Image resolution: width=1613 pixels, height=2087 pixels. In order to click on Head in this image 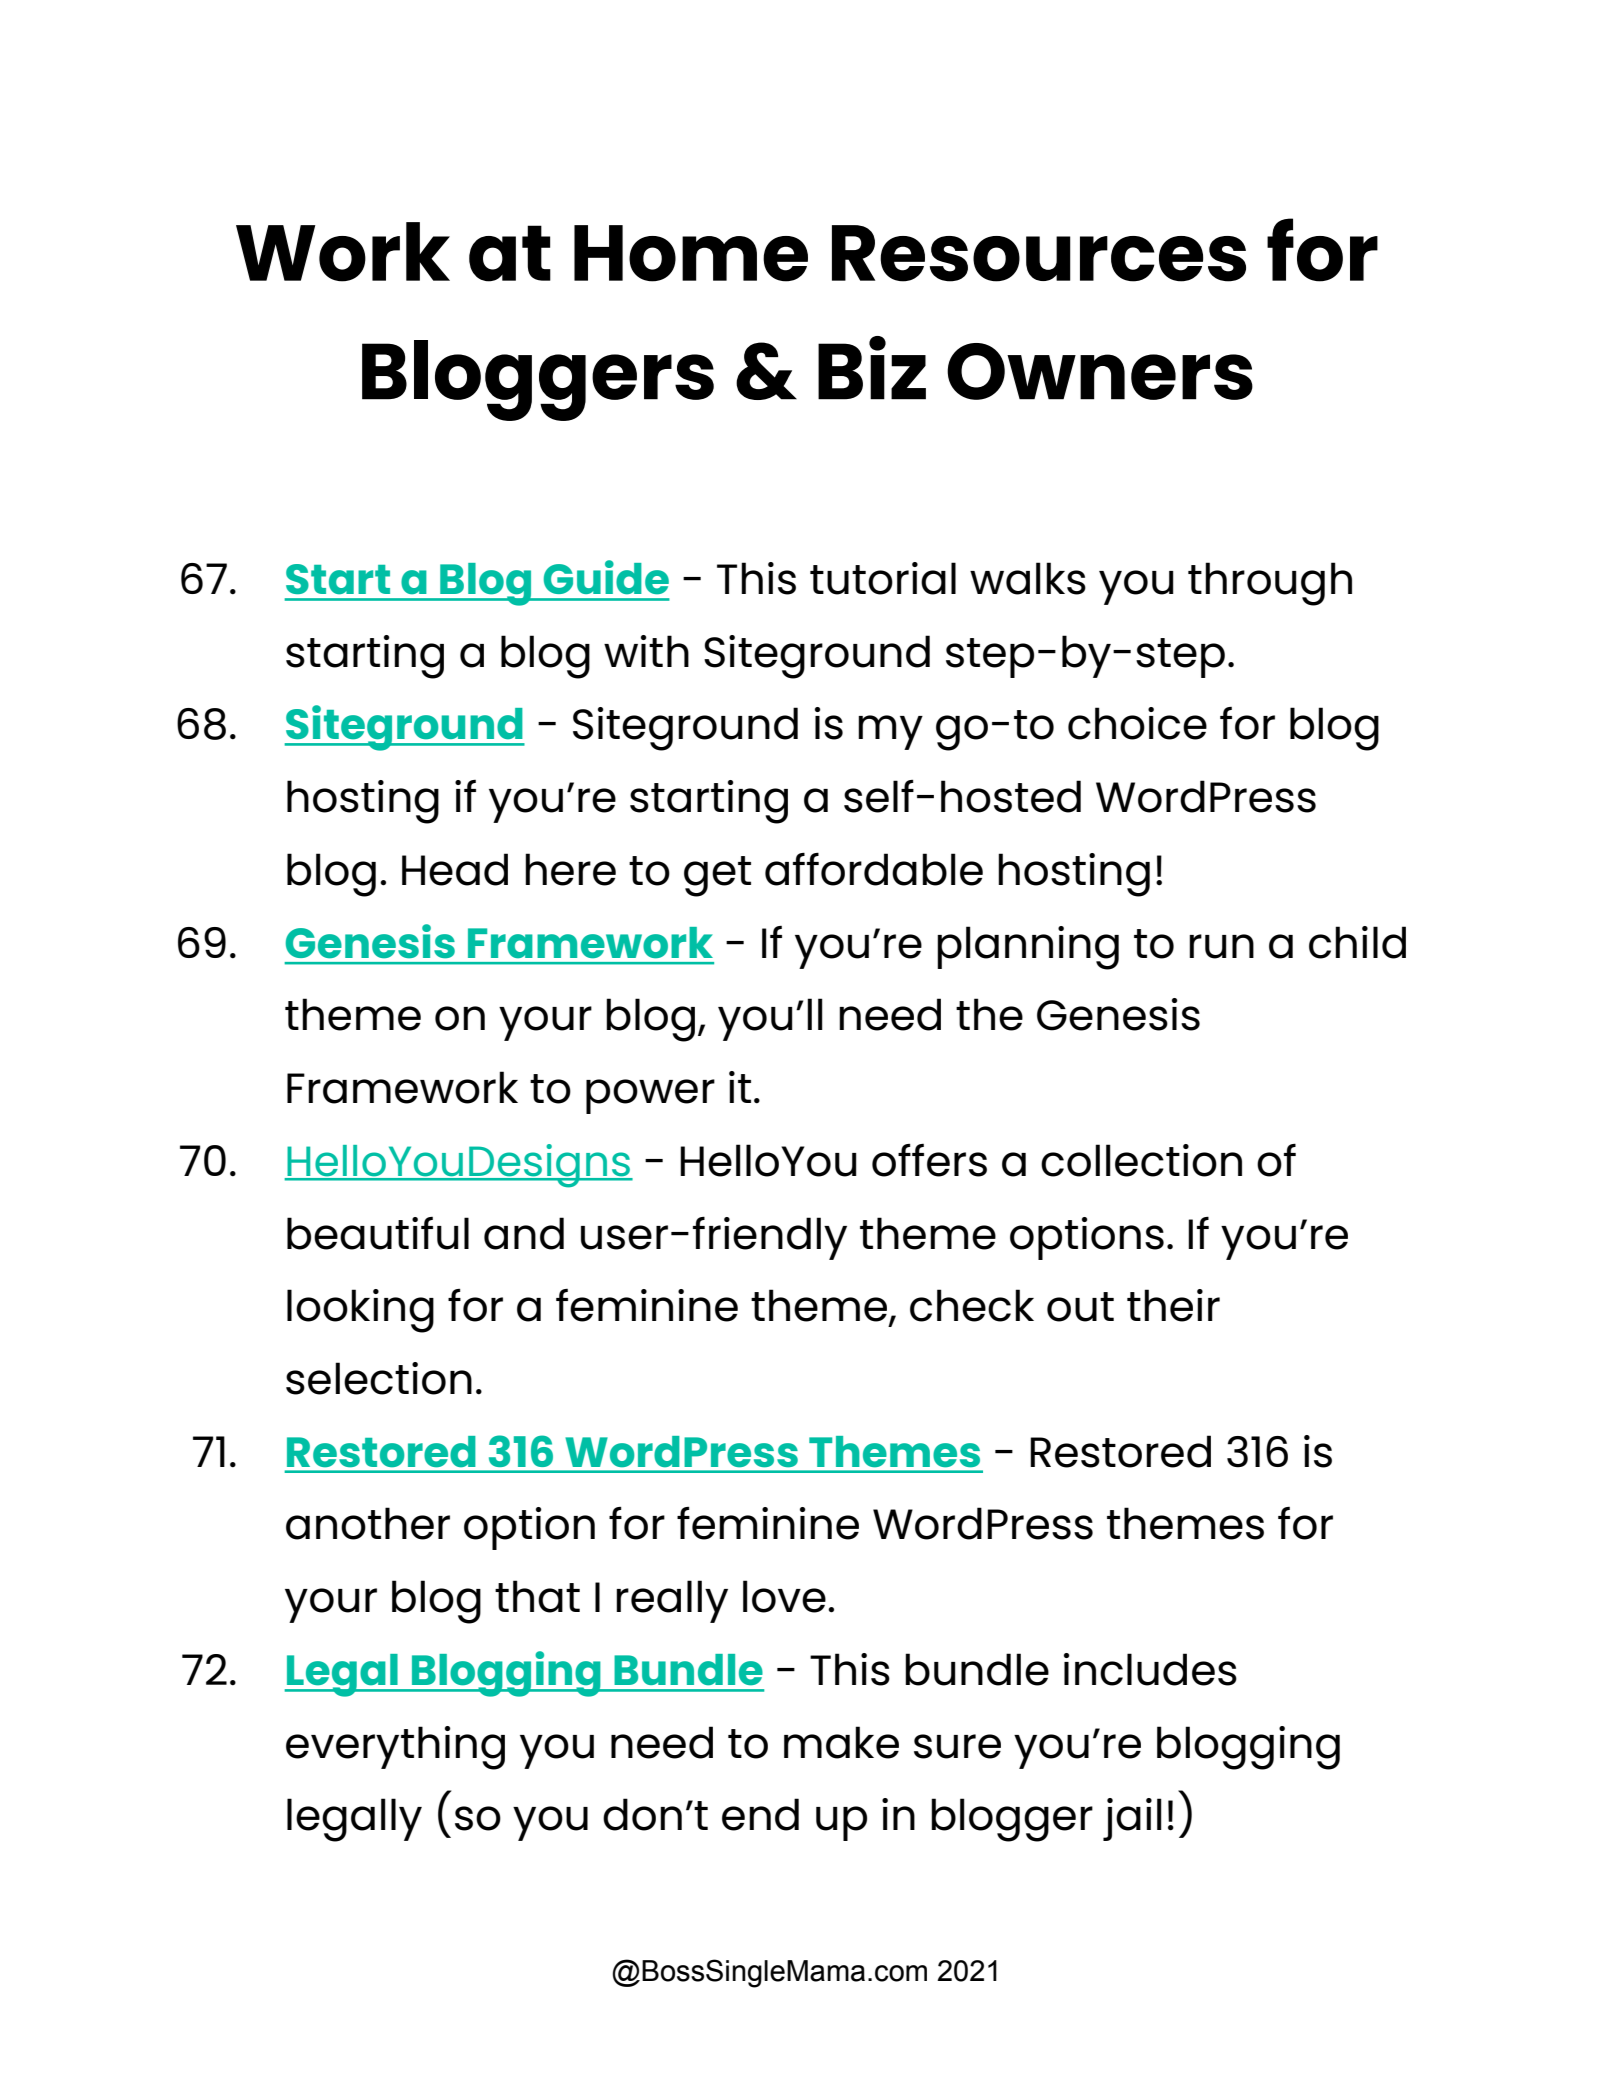, I will do `click(455, 869)`.
